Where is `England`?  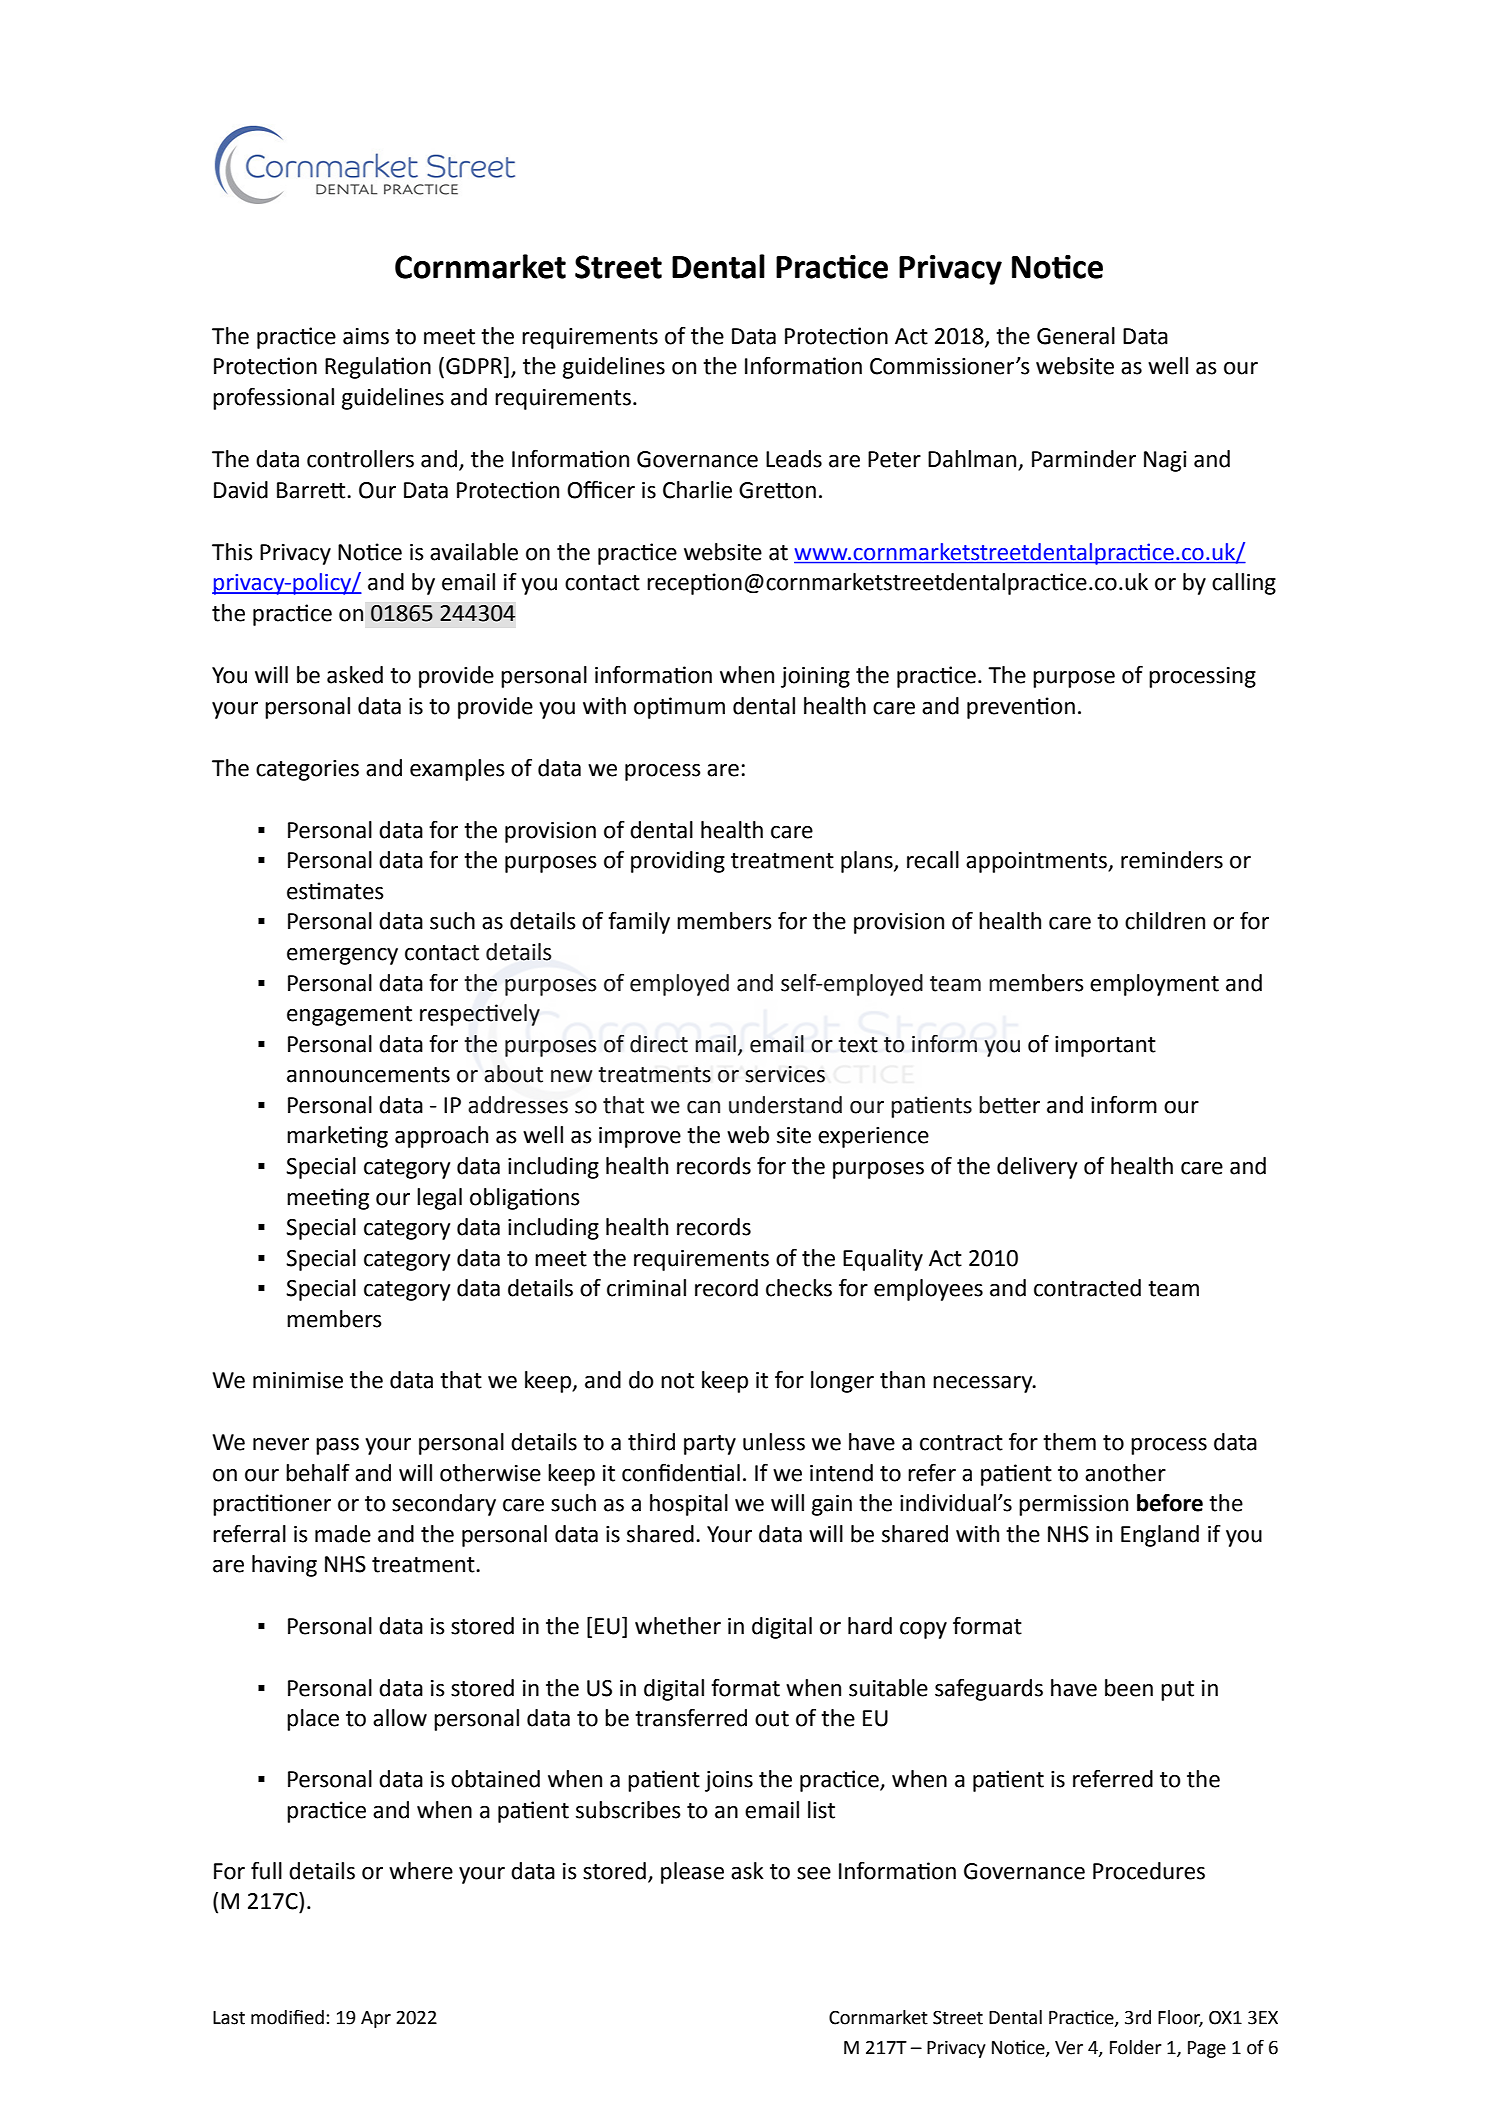 England is located at coordinates (1160, 1536).
